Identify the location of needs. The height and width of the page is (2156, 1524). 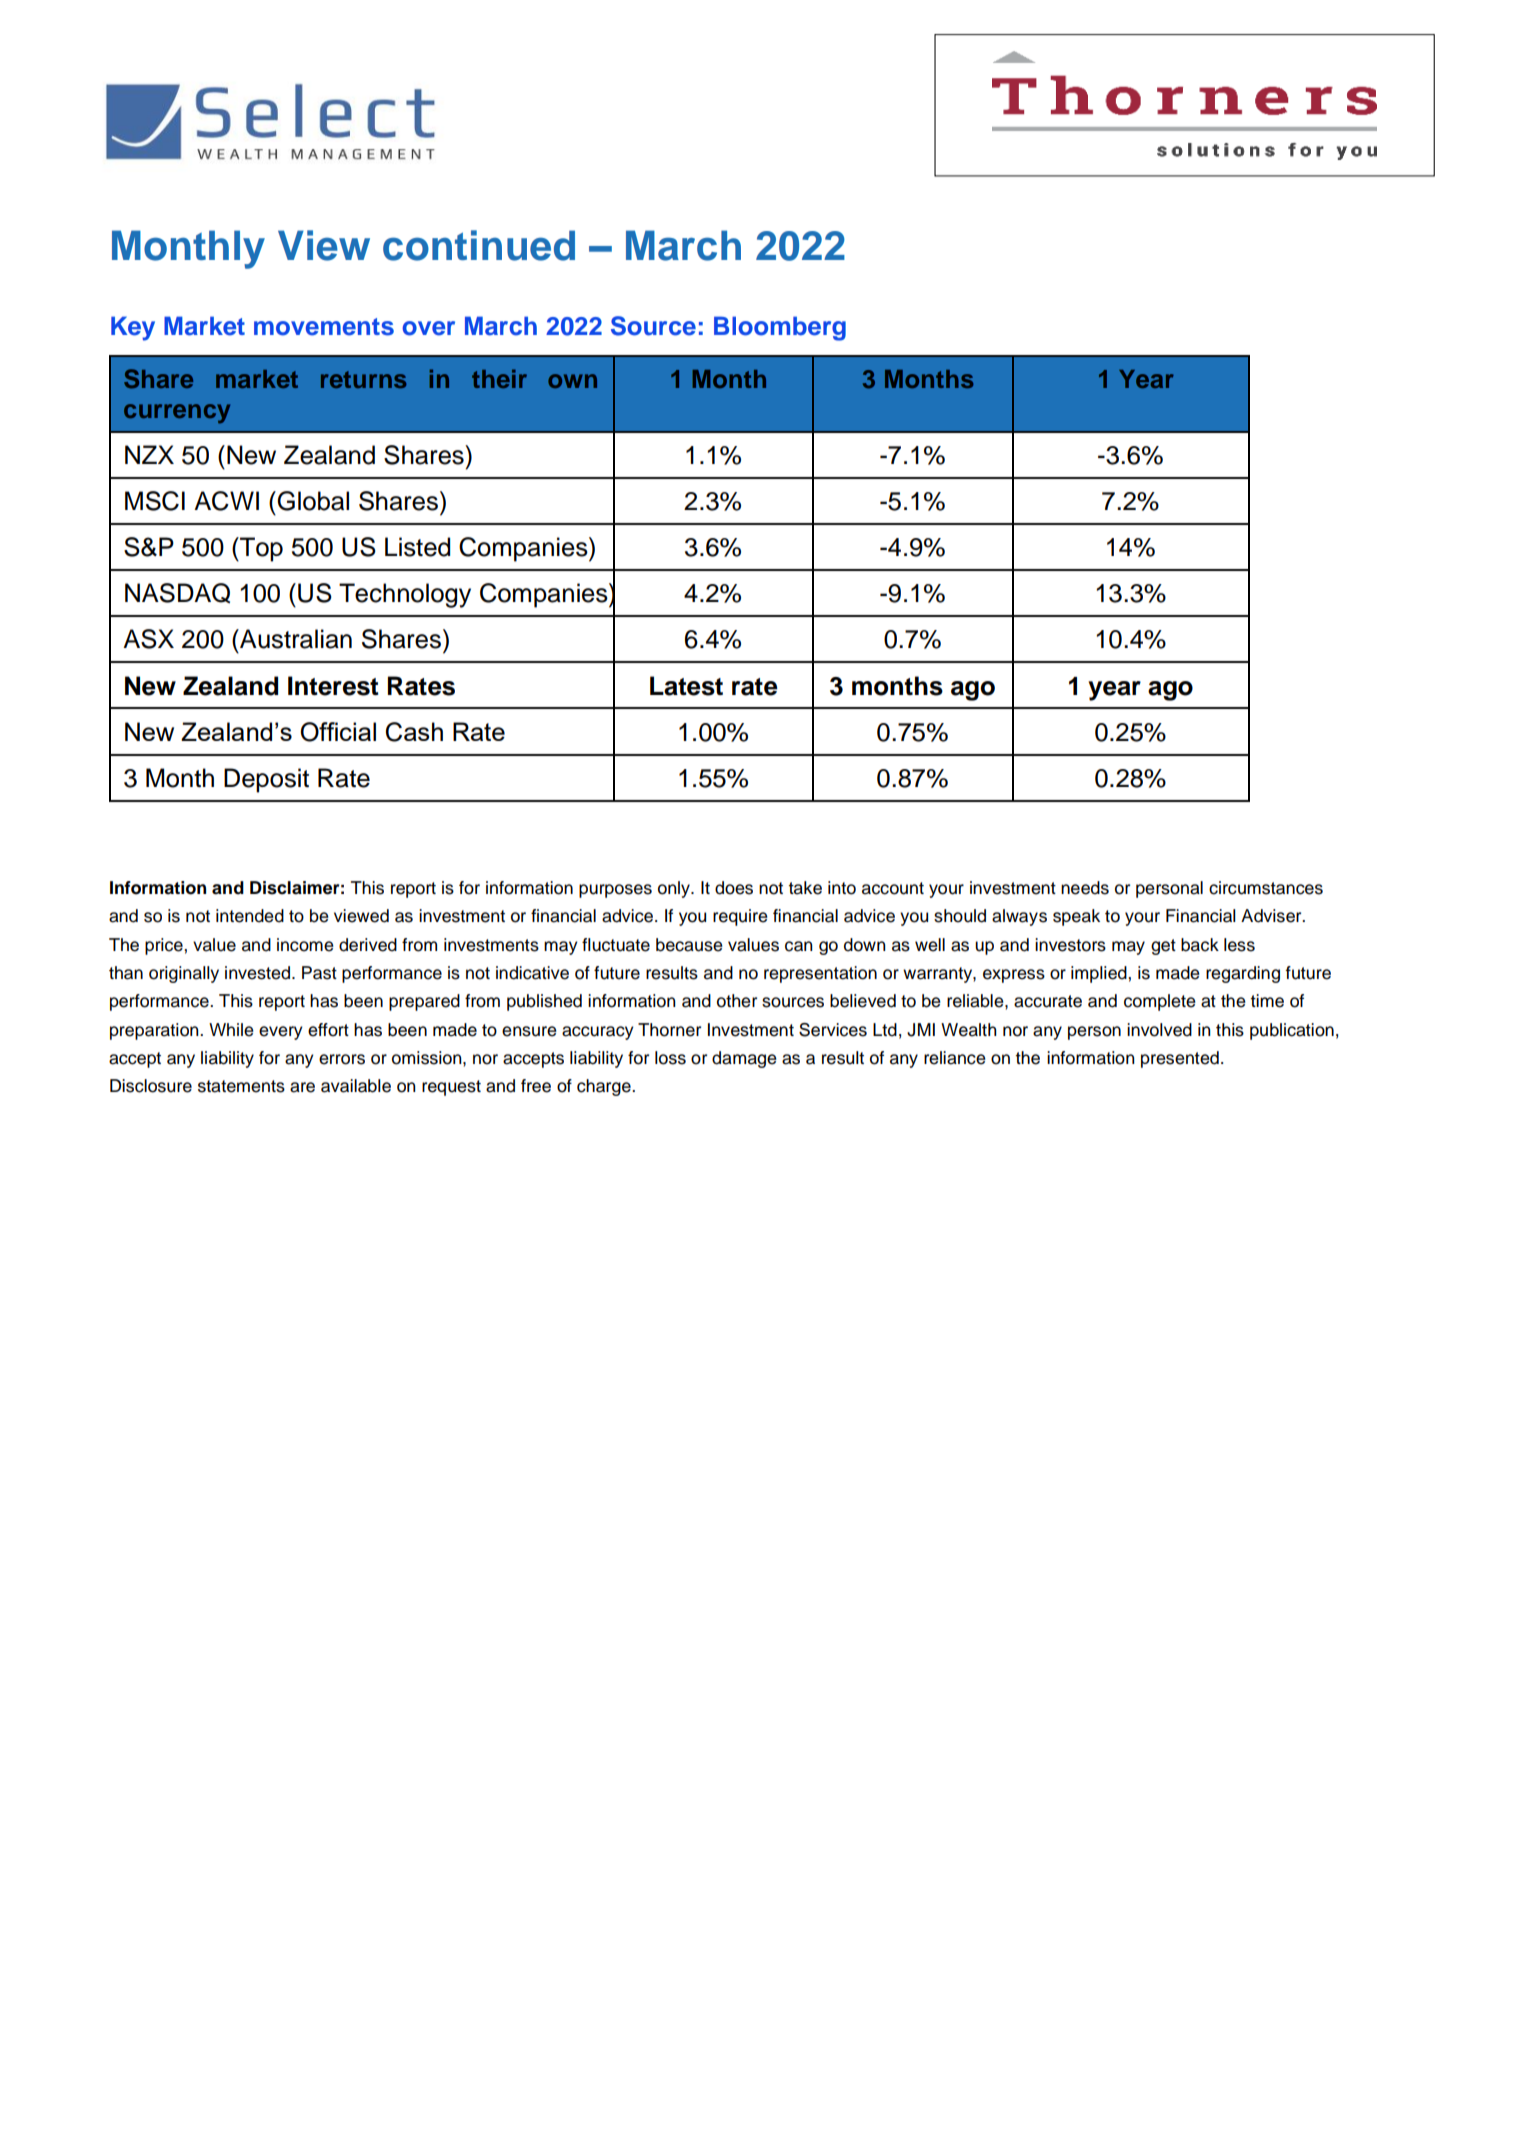
(1085, 888).
